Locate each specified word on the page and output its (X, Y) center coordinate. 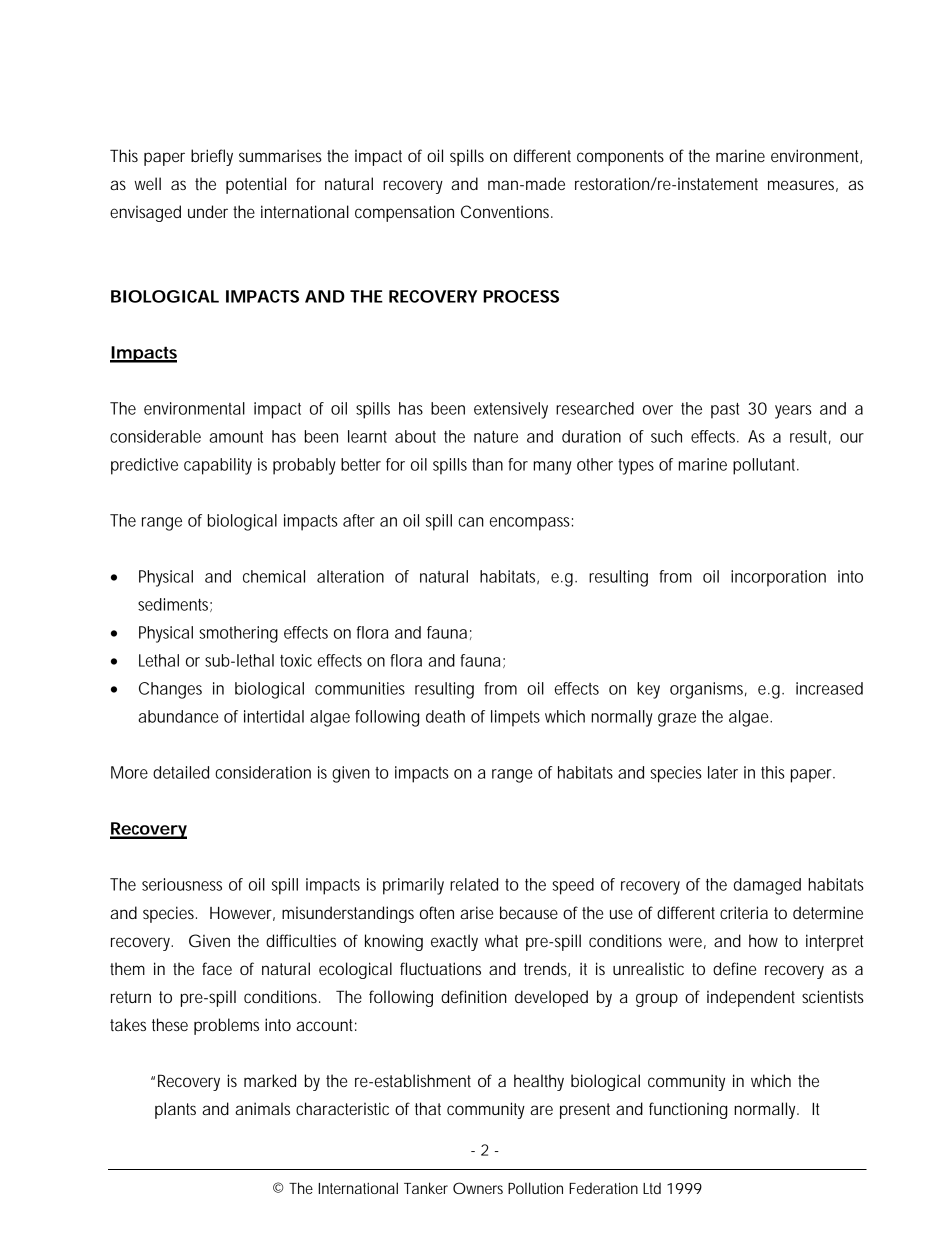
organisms (708, 690)
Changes (170, 690)
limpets (515, 718)
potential (256, 185)
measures (803, 186)
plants (175, 1110)
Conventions (507, 211)
